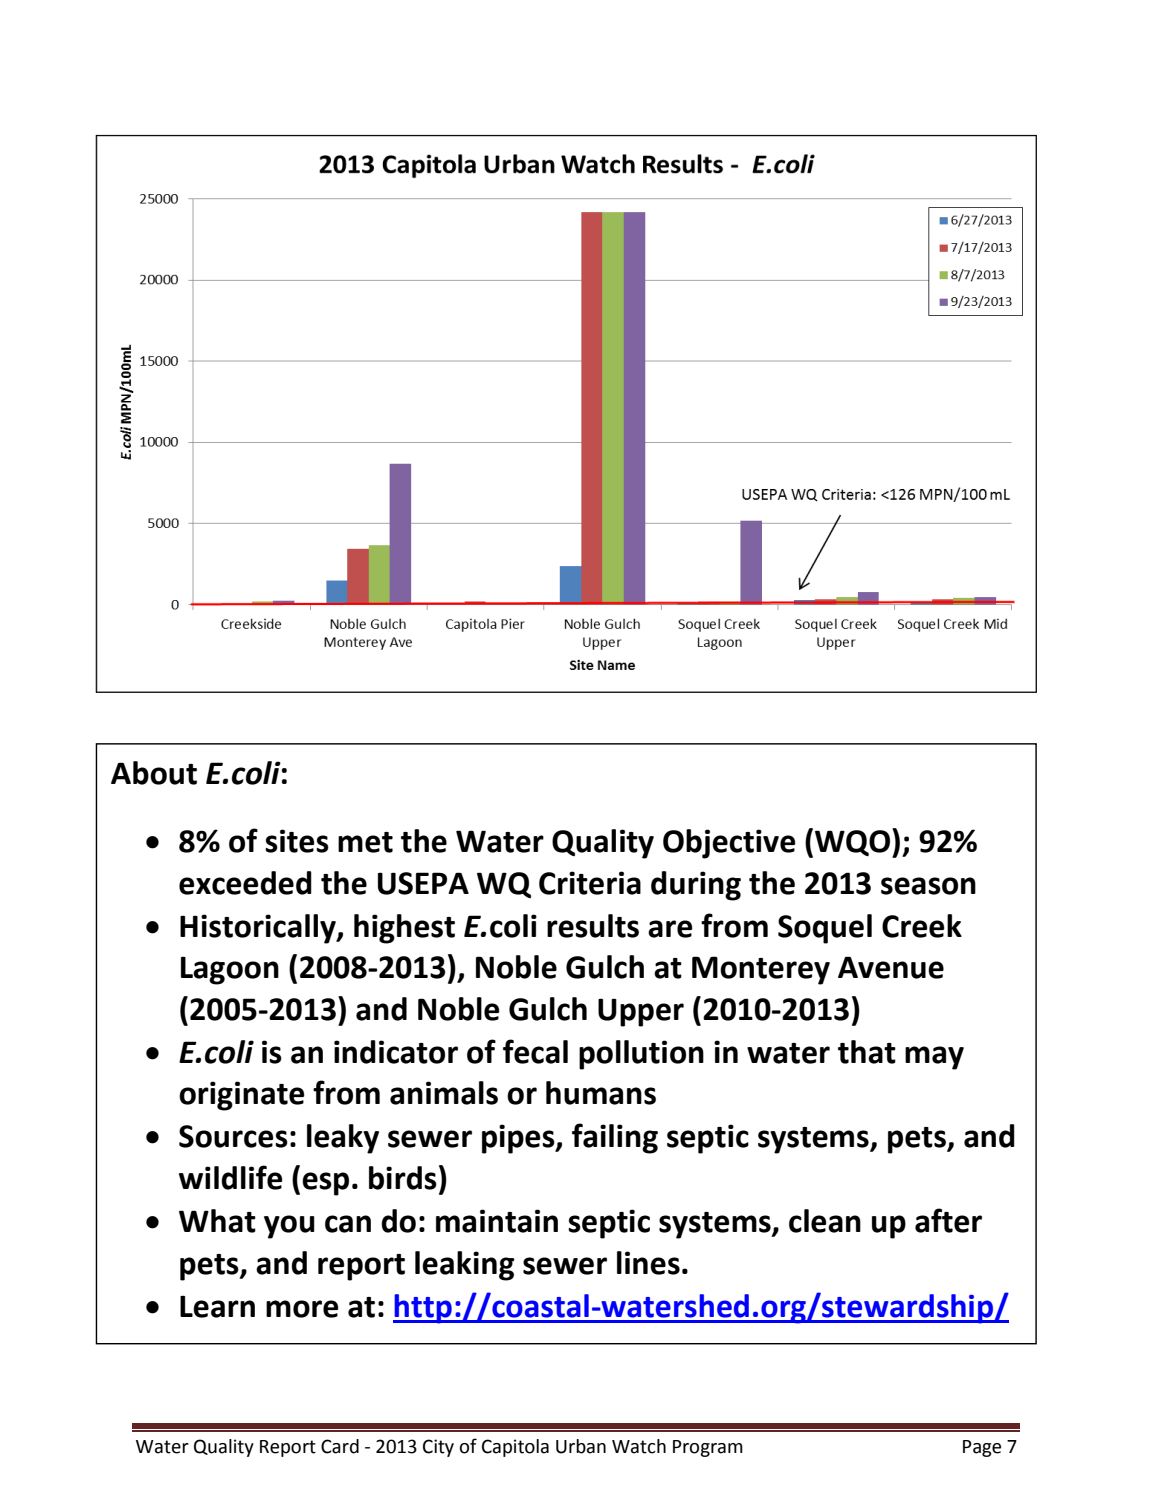 The width and height of the screenshot is (1153, 1493). What do you see at coordinates (241, 1096) in the screenshot?
I see `originate` at bounding box center [241, 1096].
